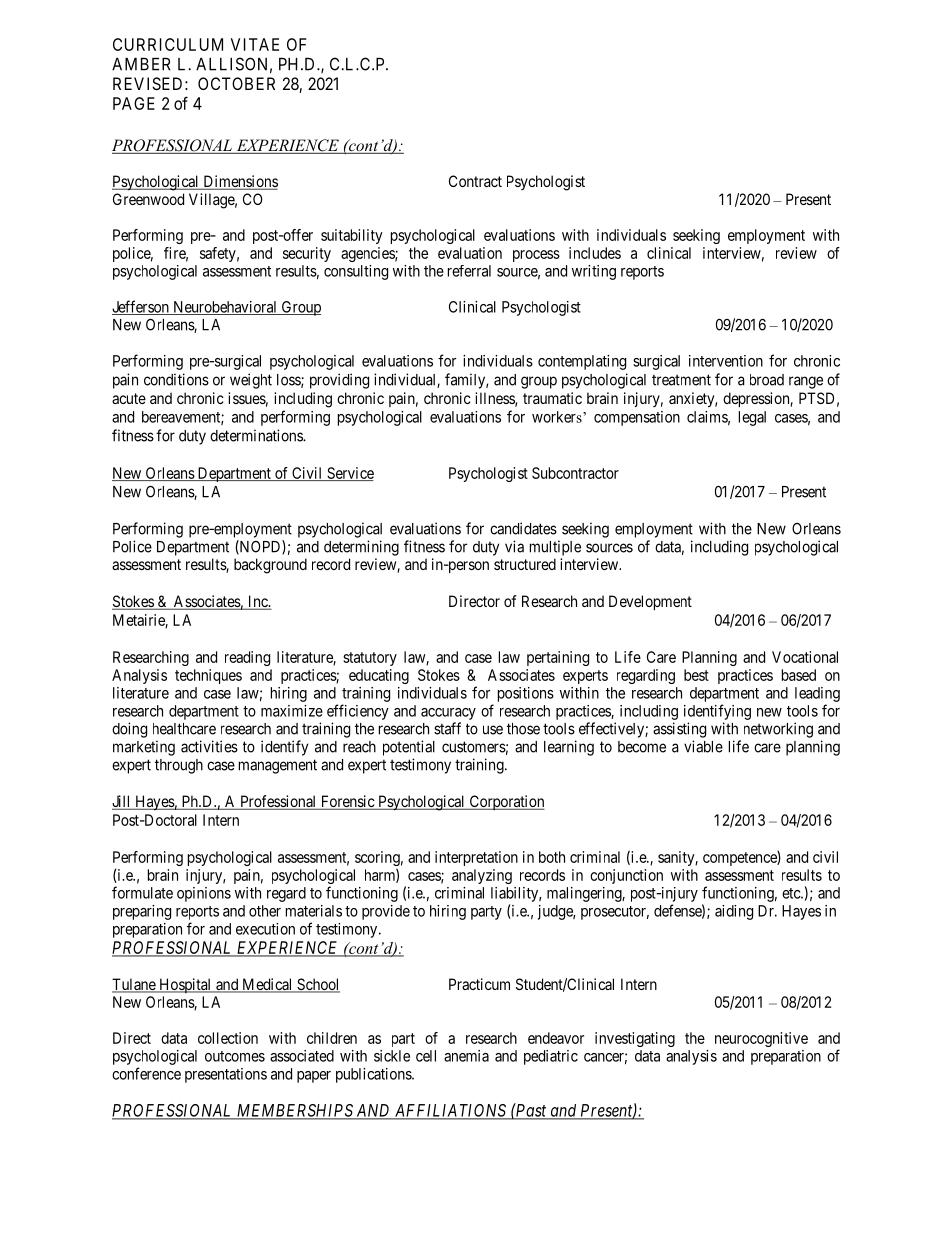 The width and height of the screenshot is (952, 1233). Describe the element at coordinates (225, 308) in the screenshot. I see `Neurobehavioral` at that location.
